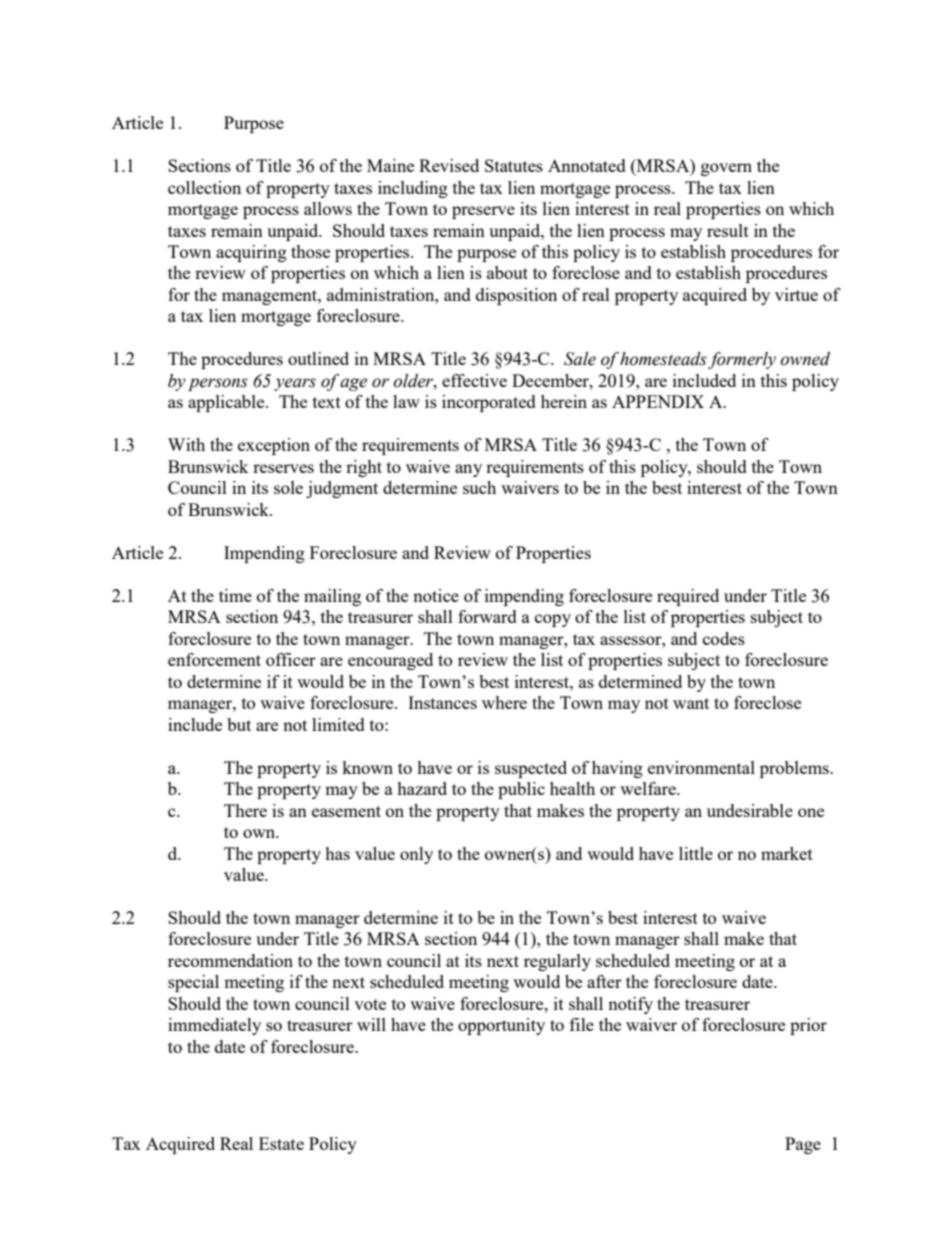 This screenshot has height=1233, width=952. What do you see at coordinates (724, 638) in the screenshot?
I see `codes` at bounding box center [724, 638].
